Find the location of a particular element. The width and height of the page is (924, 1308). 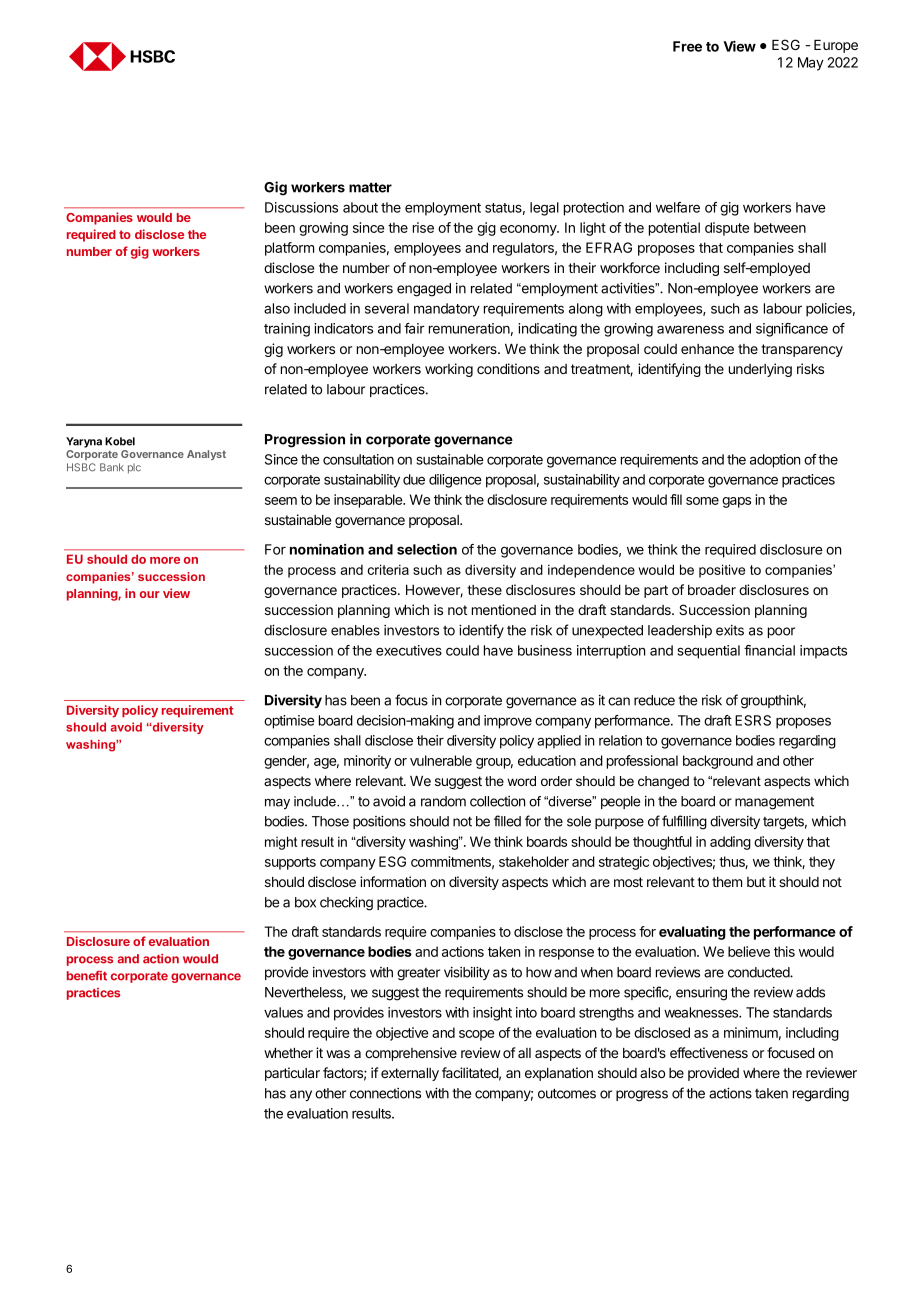

seem is located at coordinates (281, 501).
